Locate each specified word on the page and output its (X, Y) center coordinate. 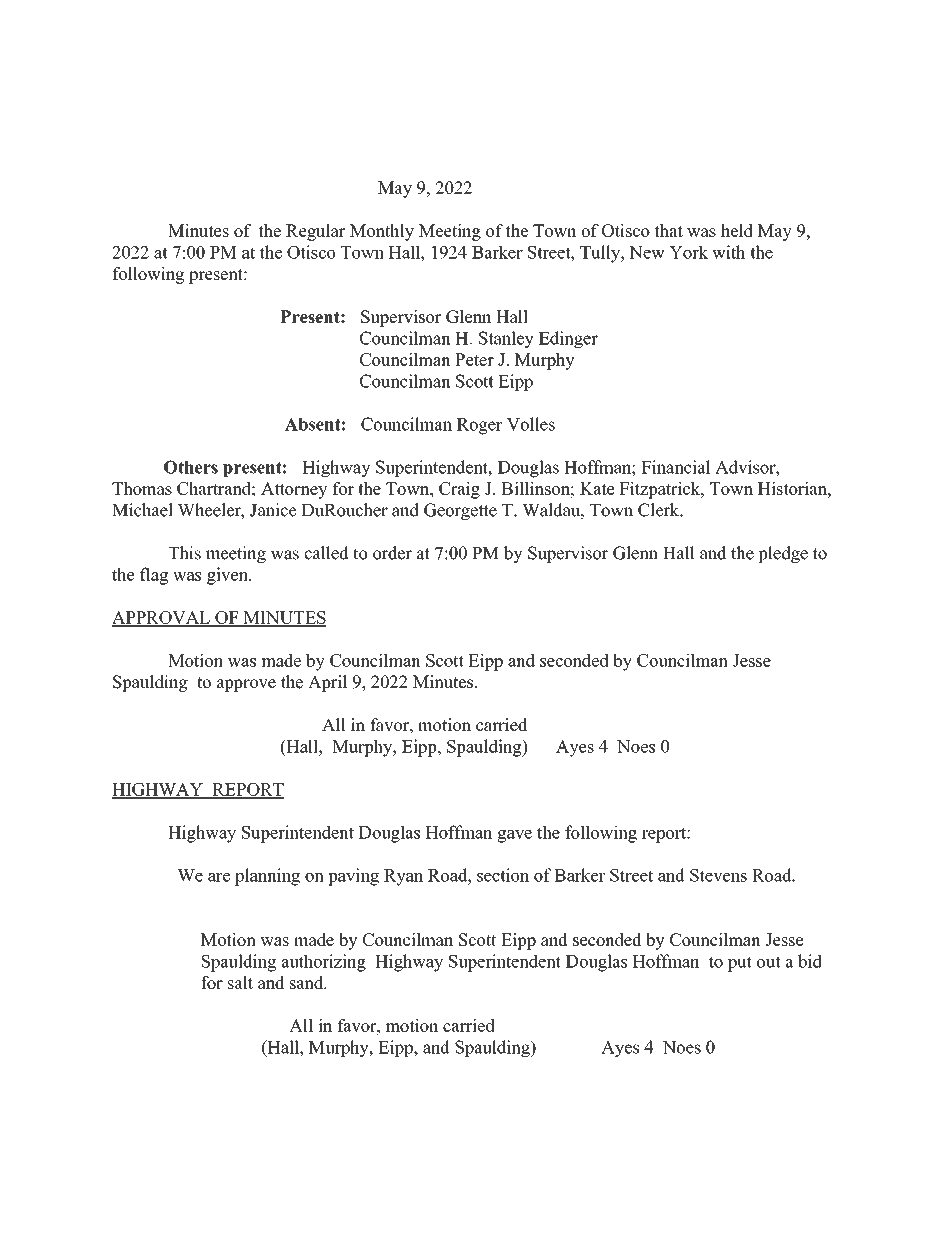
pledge (783, 554)
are (219, 877)
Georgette (460, 511)
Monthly (382, 232)
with (728, 252)
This (184, 553)
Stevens (718, 875)
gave (514, 836)
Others (191, 467)
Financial (676, 467)
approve (246, 685)
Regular (315, 232)
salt (240, 982)
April (327, 683)
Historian (793, 488)
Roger (480, 426)
